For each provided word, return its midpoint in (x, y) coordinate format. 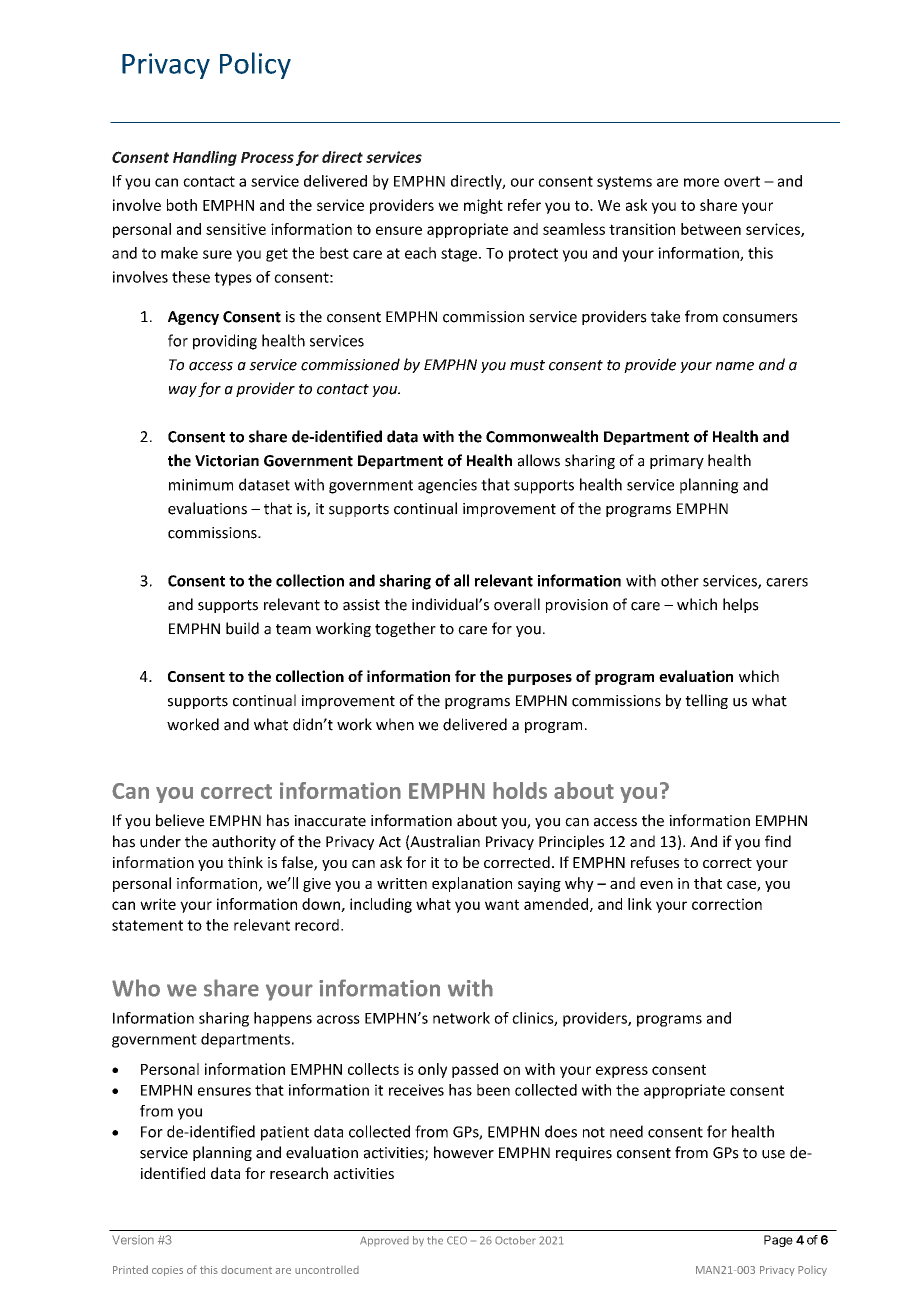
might (483, 206)
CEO (457, 1240)
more (701, 182)
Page (778, 1241)
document (246, 1270)
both (182, 205)
